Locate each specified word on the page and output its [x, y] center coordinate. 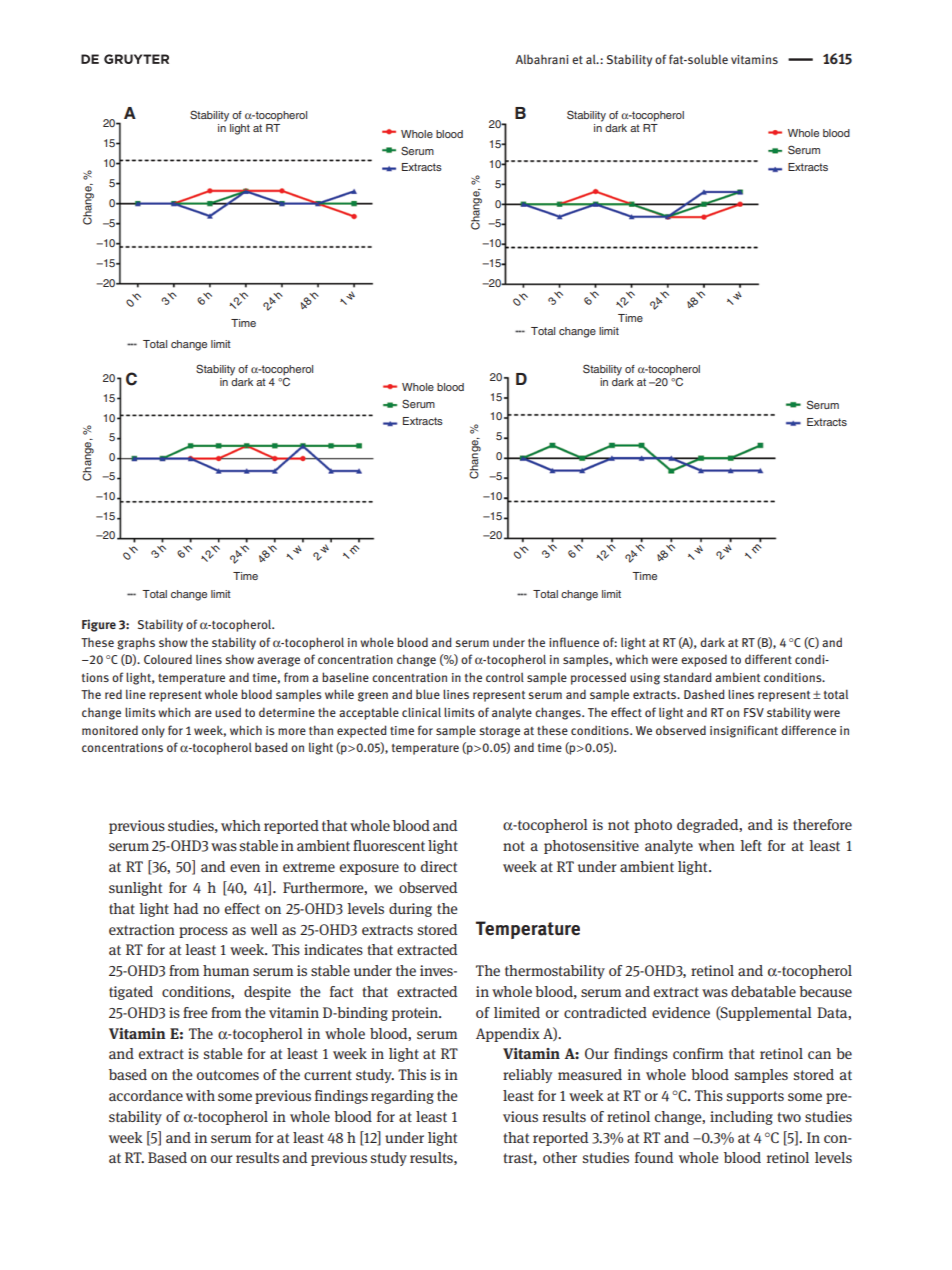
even [245, 868]
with [200, 1095]
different [768, 659]
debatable [763, 991]
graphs [136, 643]
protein [416, 1014]
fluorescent [389, 845]
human [226, 970]
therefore [822, 824]
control [505, 677]
